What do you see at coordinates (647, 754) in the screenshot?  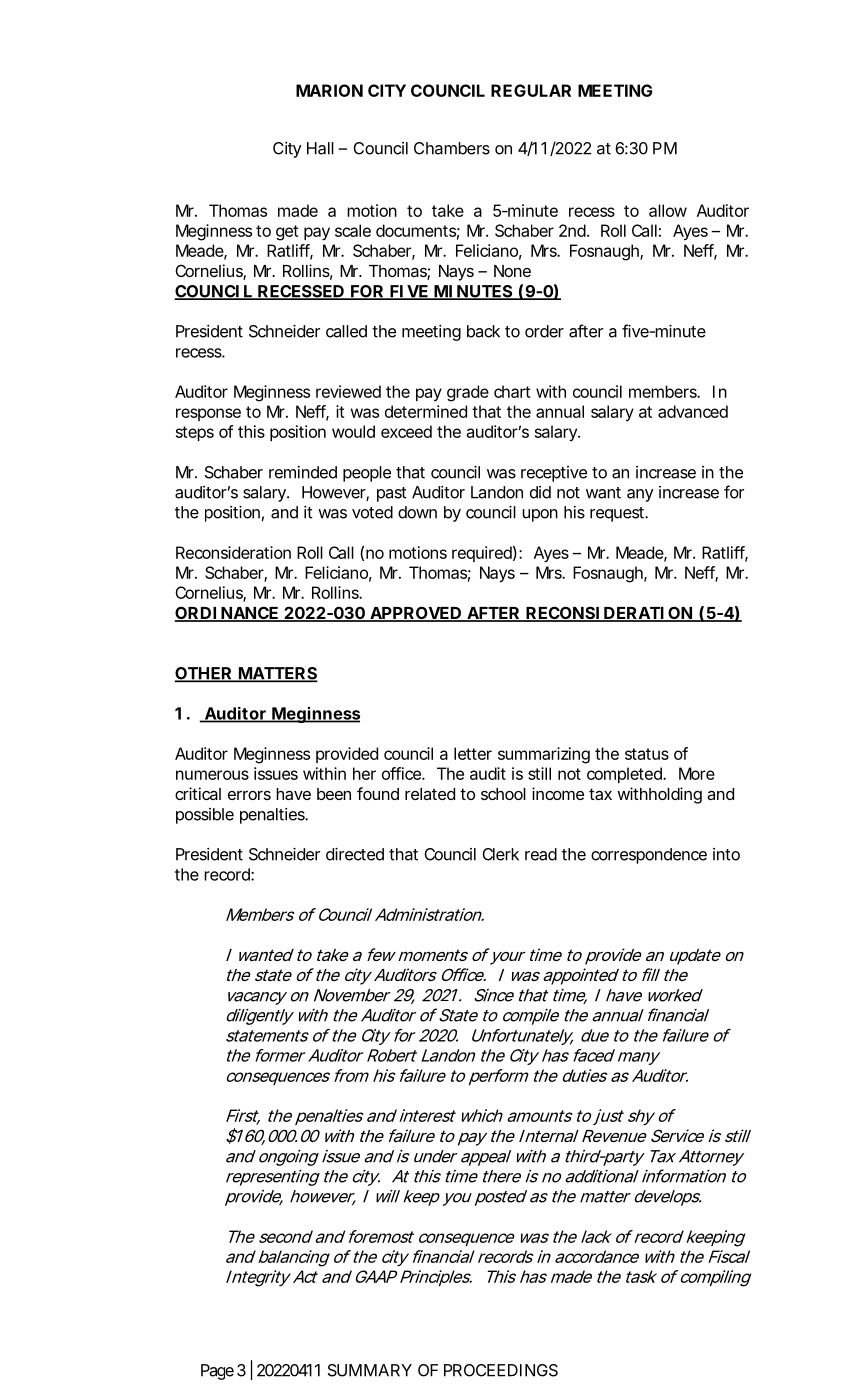 I see `status` at bounding box center [647, 754].
